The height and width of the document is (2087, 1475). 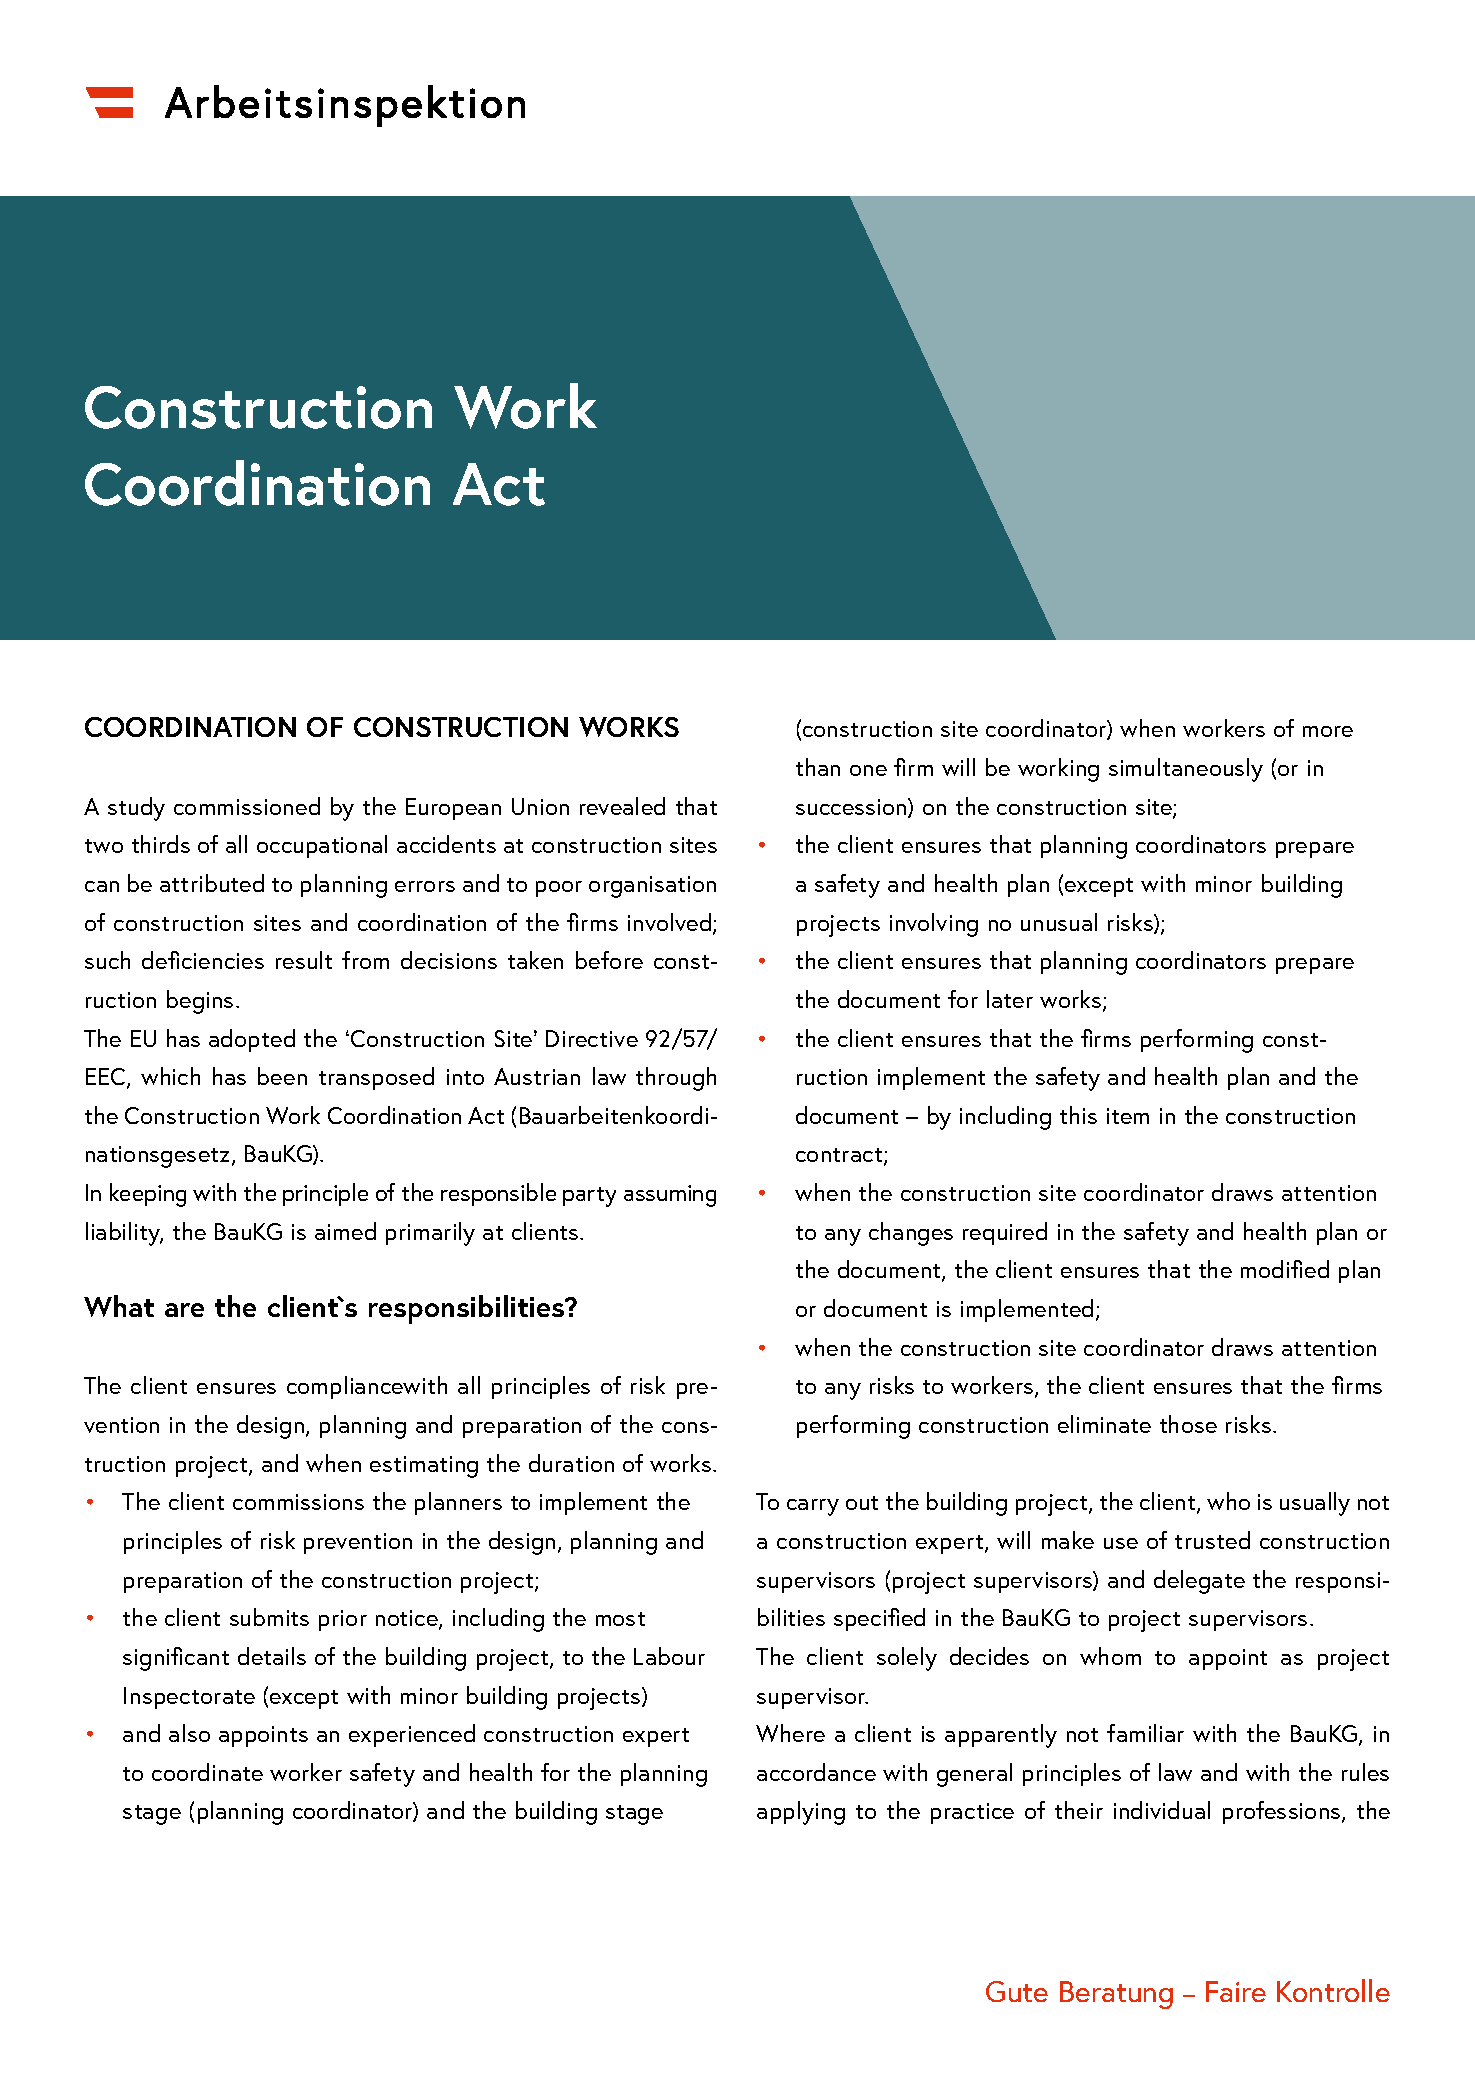 I want to click on commissioned, so click(x=247, y=806).
